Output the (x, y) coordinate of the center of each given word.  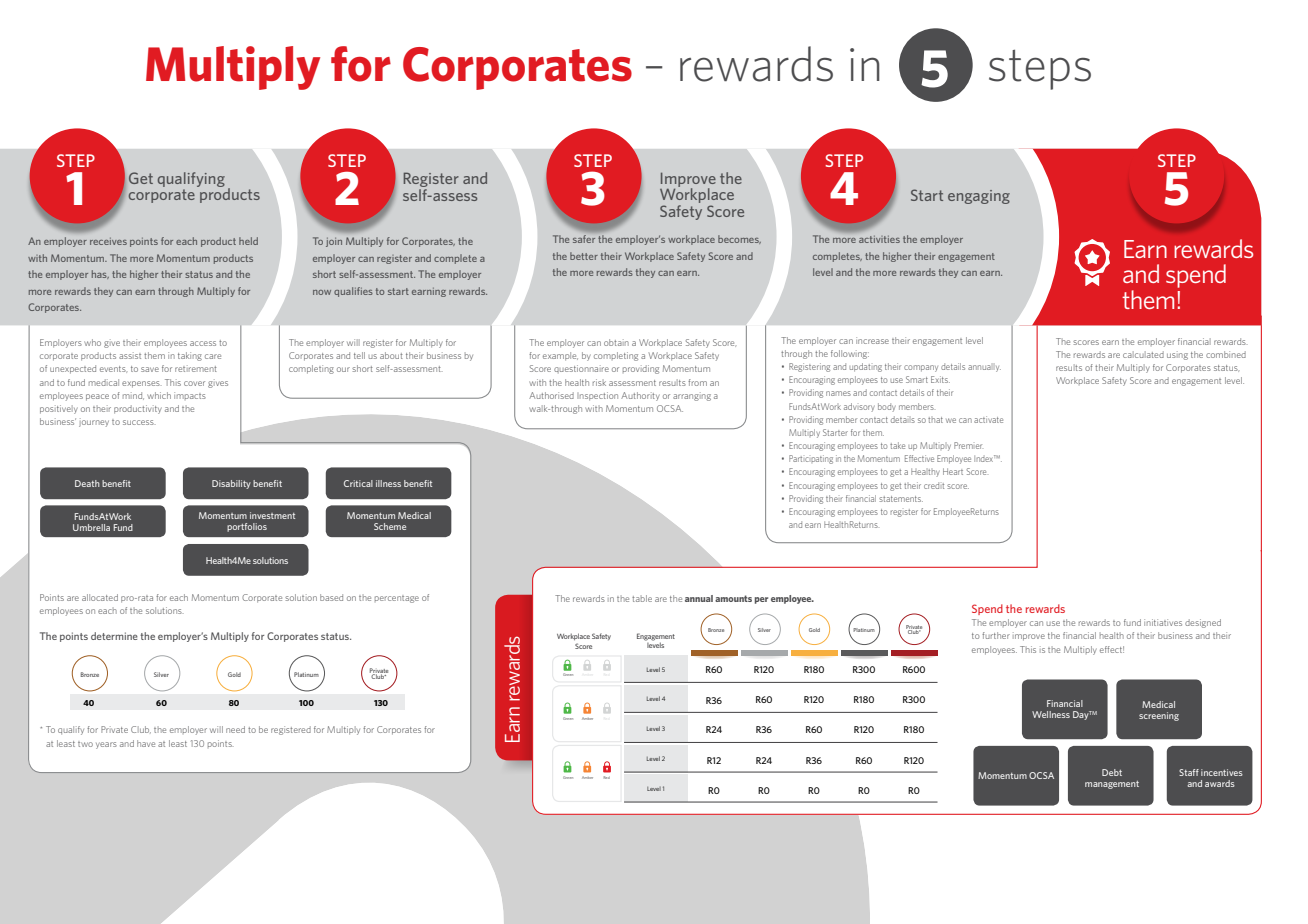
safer (584, 239)
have (146, 743)
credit (934, 485)
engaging (979, 197)
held (248, 241)
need (235, 729)
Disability (231, 484)
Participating (811, 459)
